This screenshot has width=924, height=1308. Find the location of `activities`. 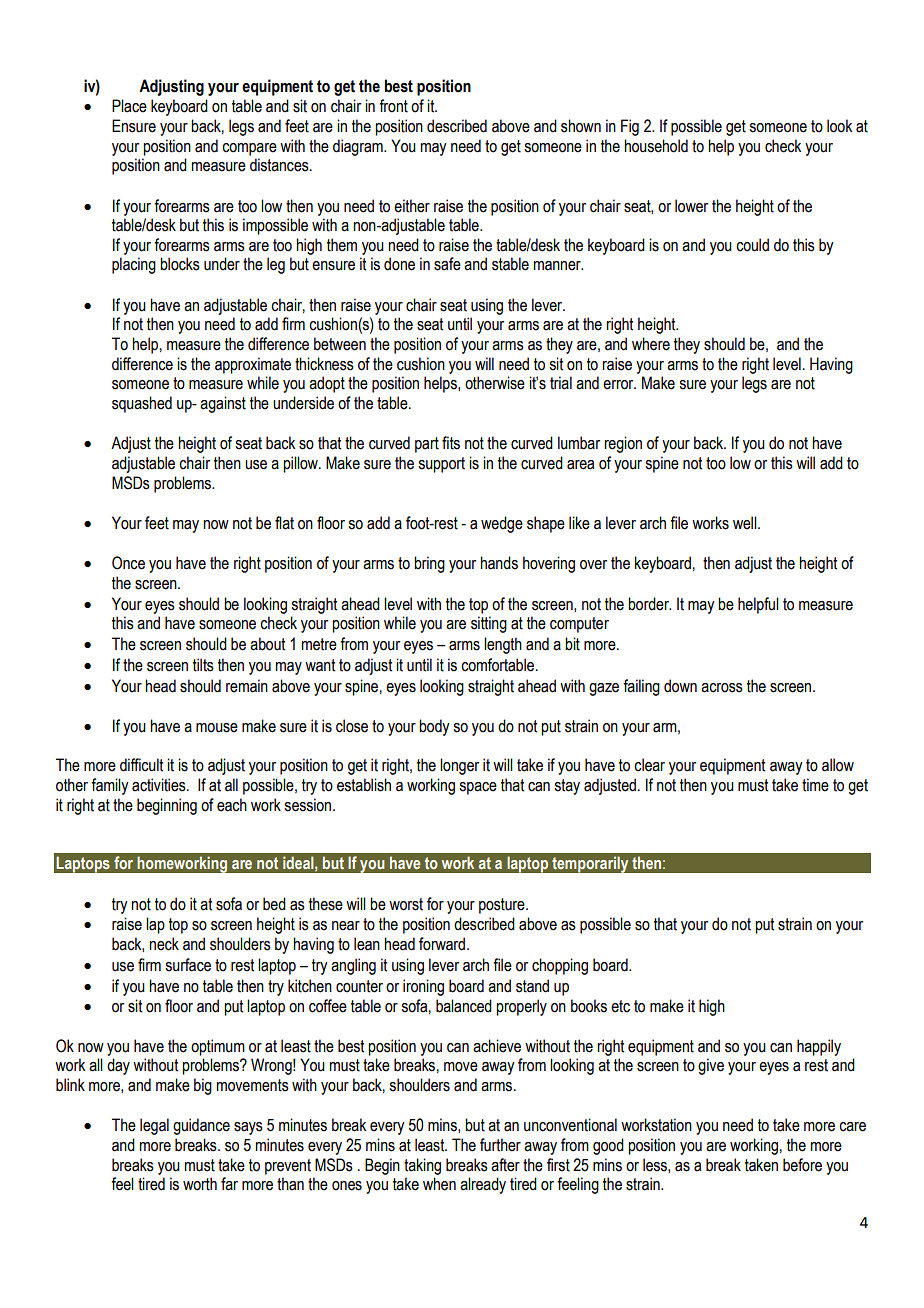

activities is located at coordinates (160, 785).
